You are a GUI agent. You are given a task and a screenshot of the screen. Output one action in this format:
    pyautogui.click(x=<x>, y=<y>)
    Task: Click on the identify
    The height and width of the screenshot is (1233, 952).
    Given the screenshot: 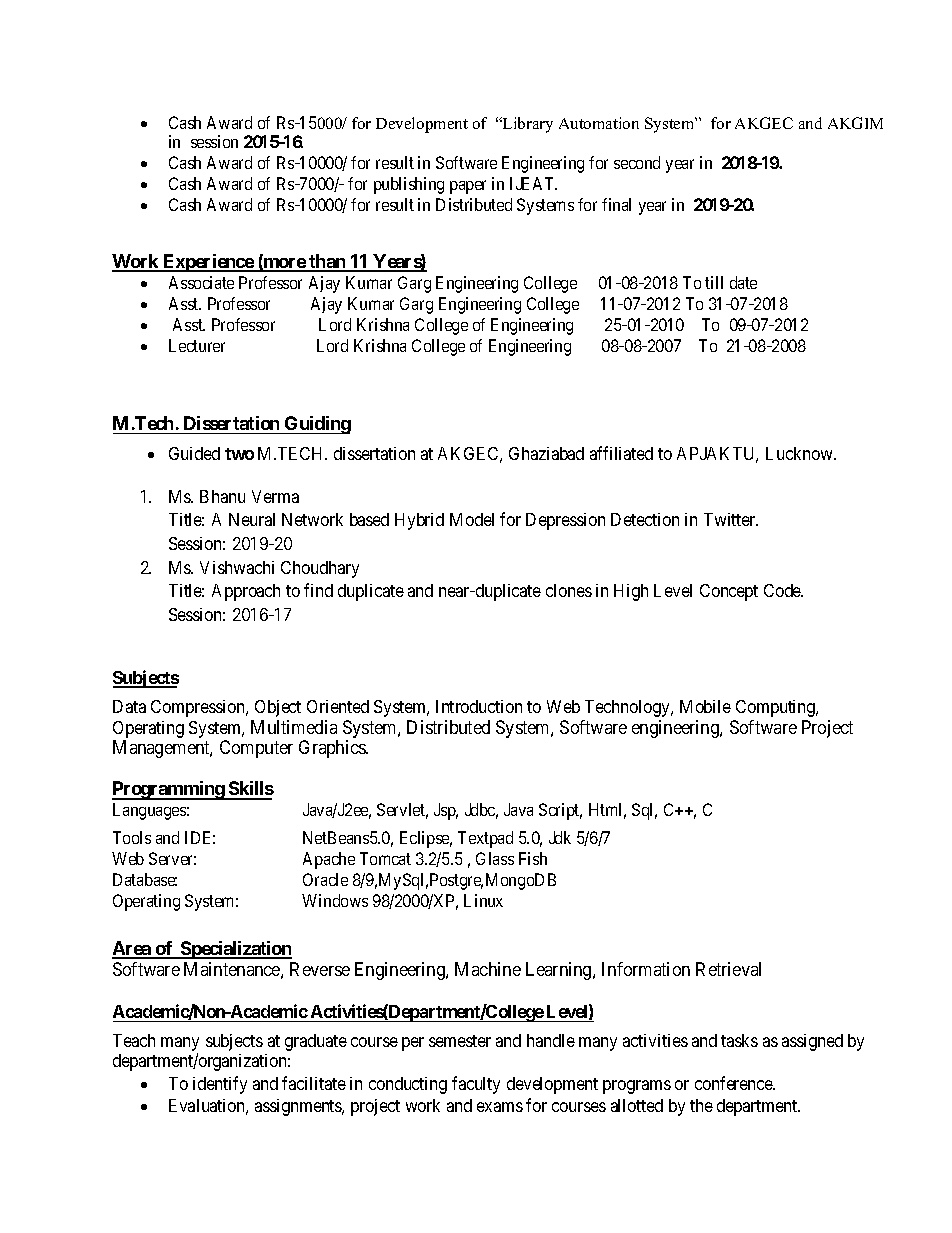 What is the action you would take?
    pyautogui.click(x=220, y=1085)
